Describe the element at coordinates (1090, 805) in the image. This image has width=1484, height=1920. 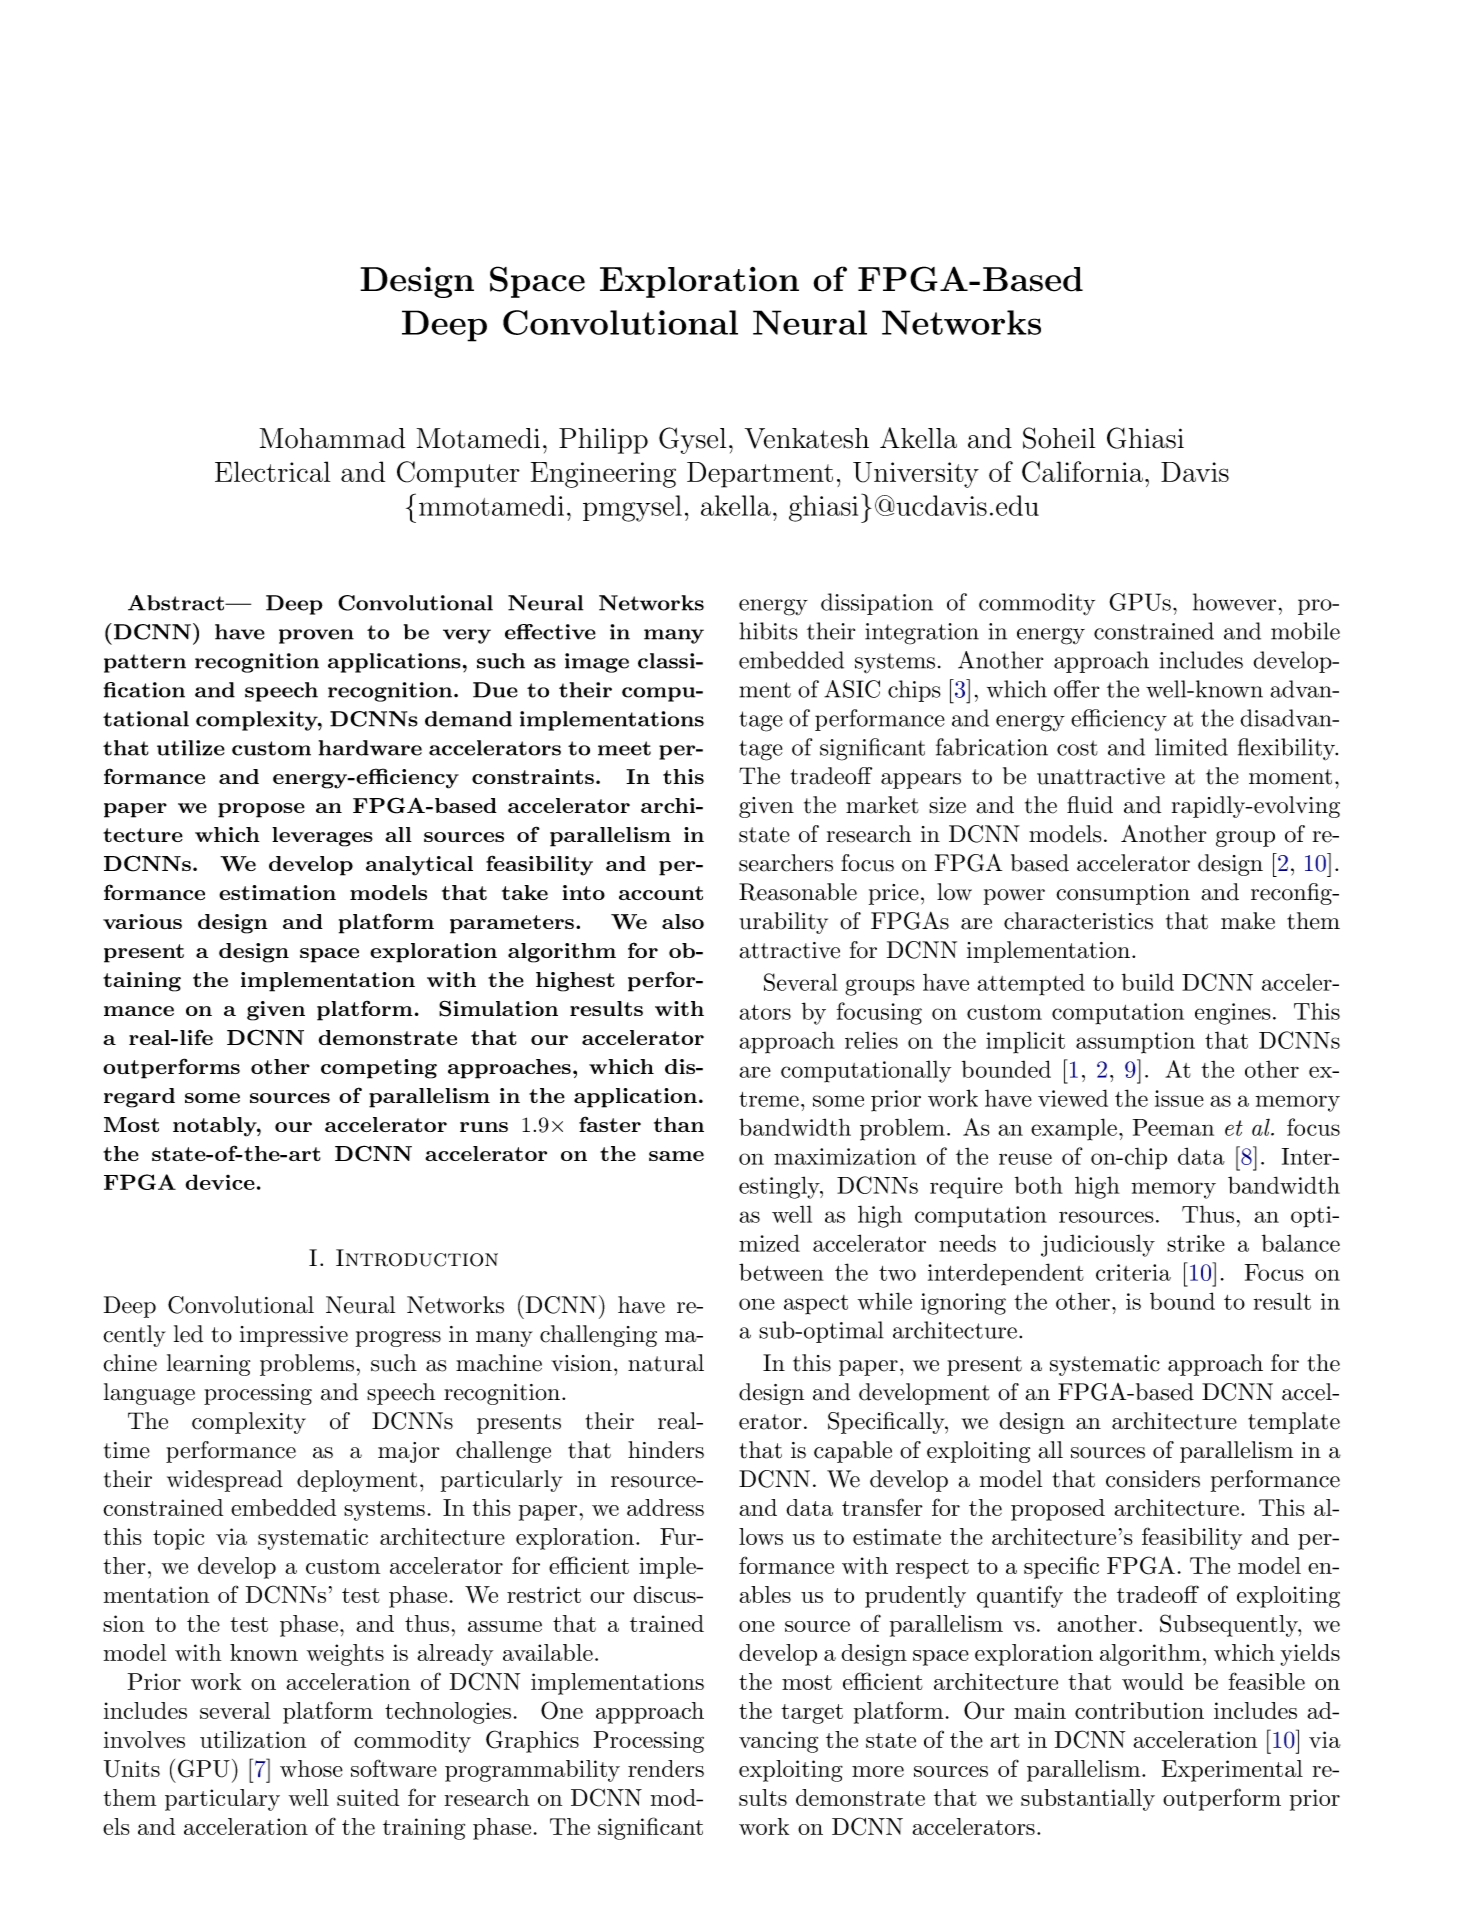
I see `fluid` at that location.
